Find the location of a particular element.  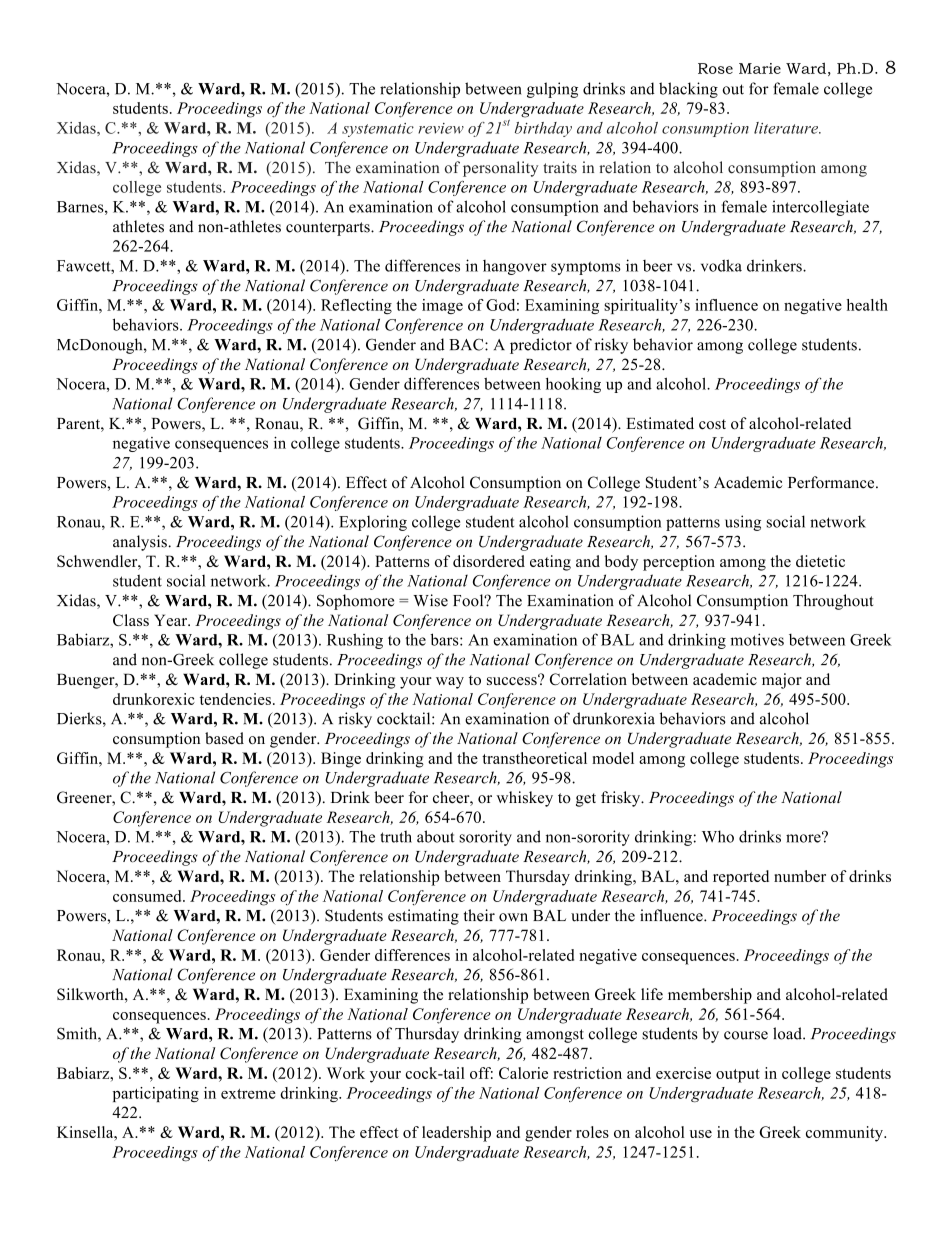

BAC is located at coordinates (467, 344).
